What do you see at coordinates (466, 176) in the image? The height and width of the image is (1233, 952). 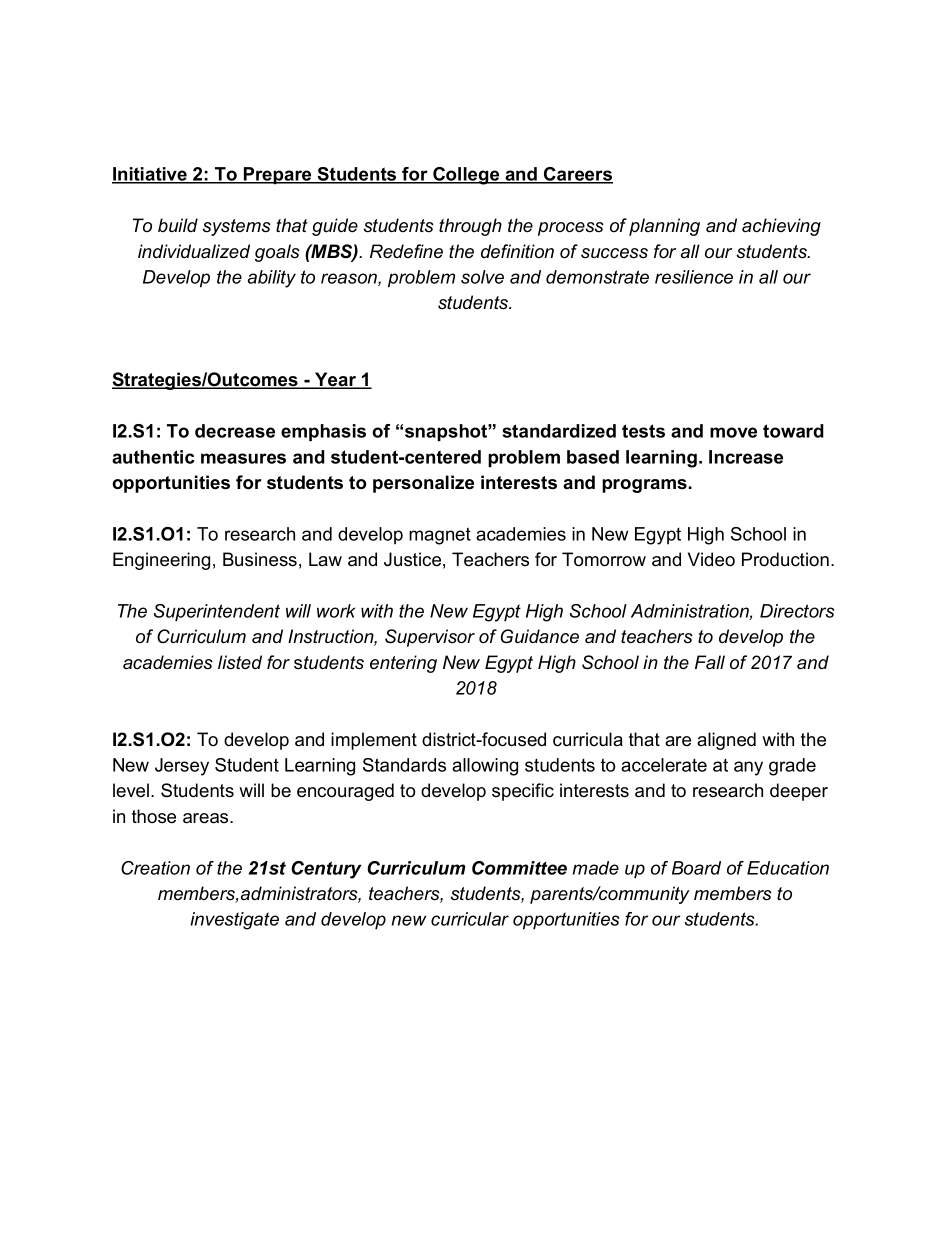 I see `College` at bounding box center [466, 176].
